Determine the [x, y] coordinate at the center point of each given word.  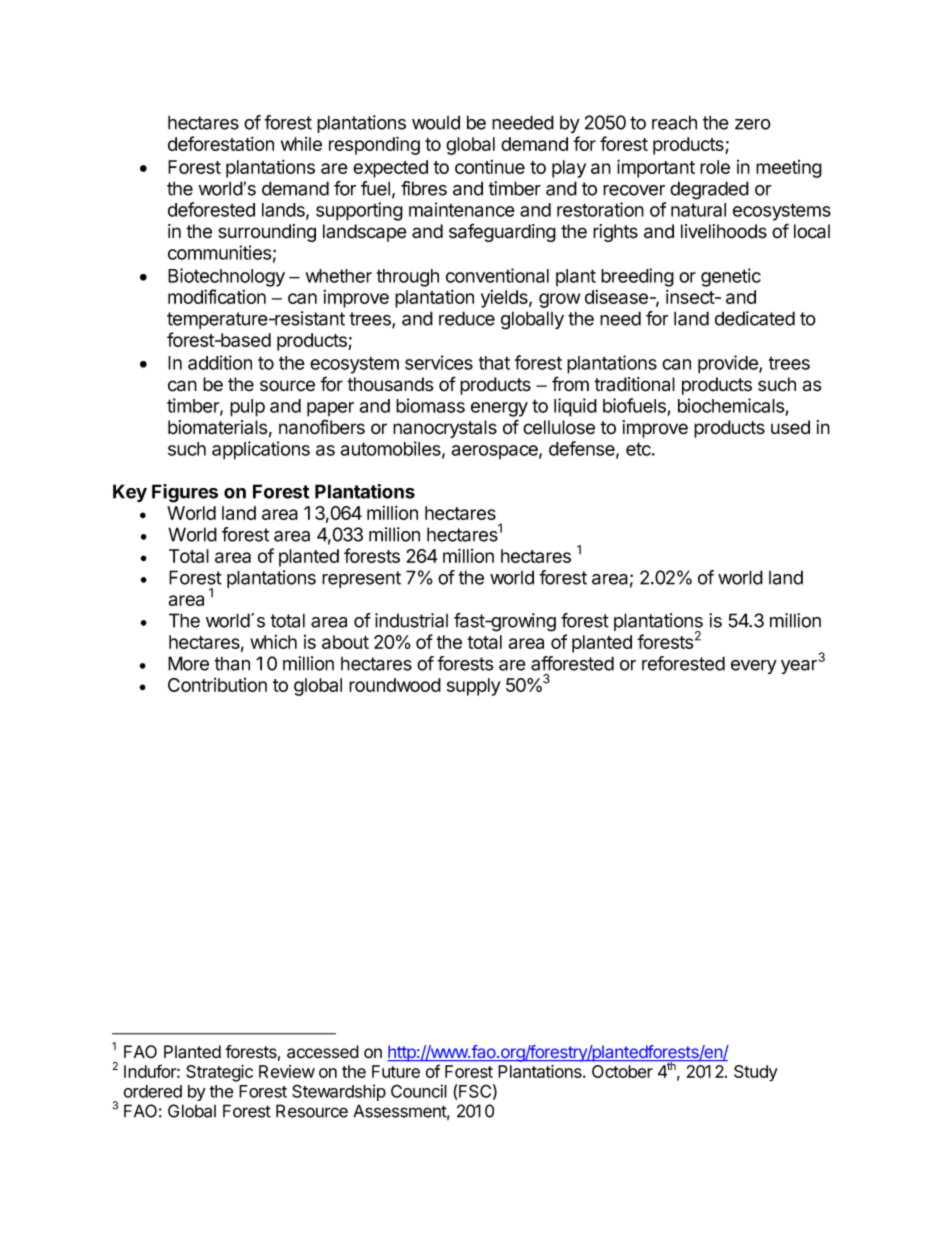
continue [490, 167]
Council [419, 1091]
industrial [411, 620]
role [715, 167]
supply [474, 687]
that [494, 363]
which [273, 642]
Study [756, 1073]
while [301, 144]
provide [729, 364]
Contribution [217, 685]
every [754, 667]
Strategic [219, 1073]
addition [220, 362]
